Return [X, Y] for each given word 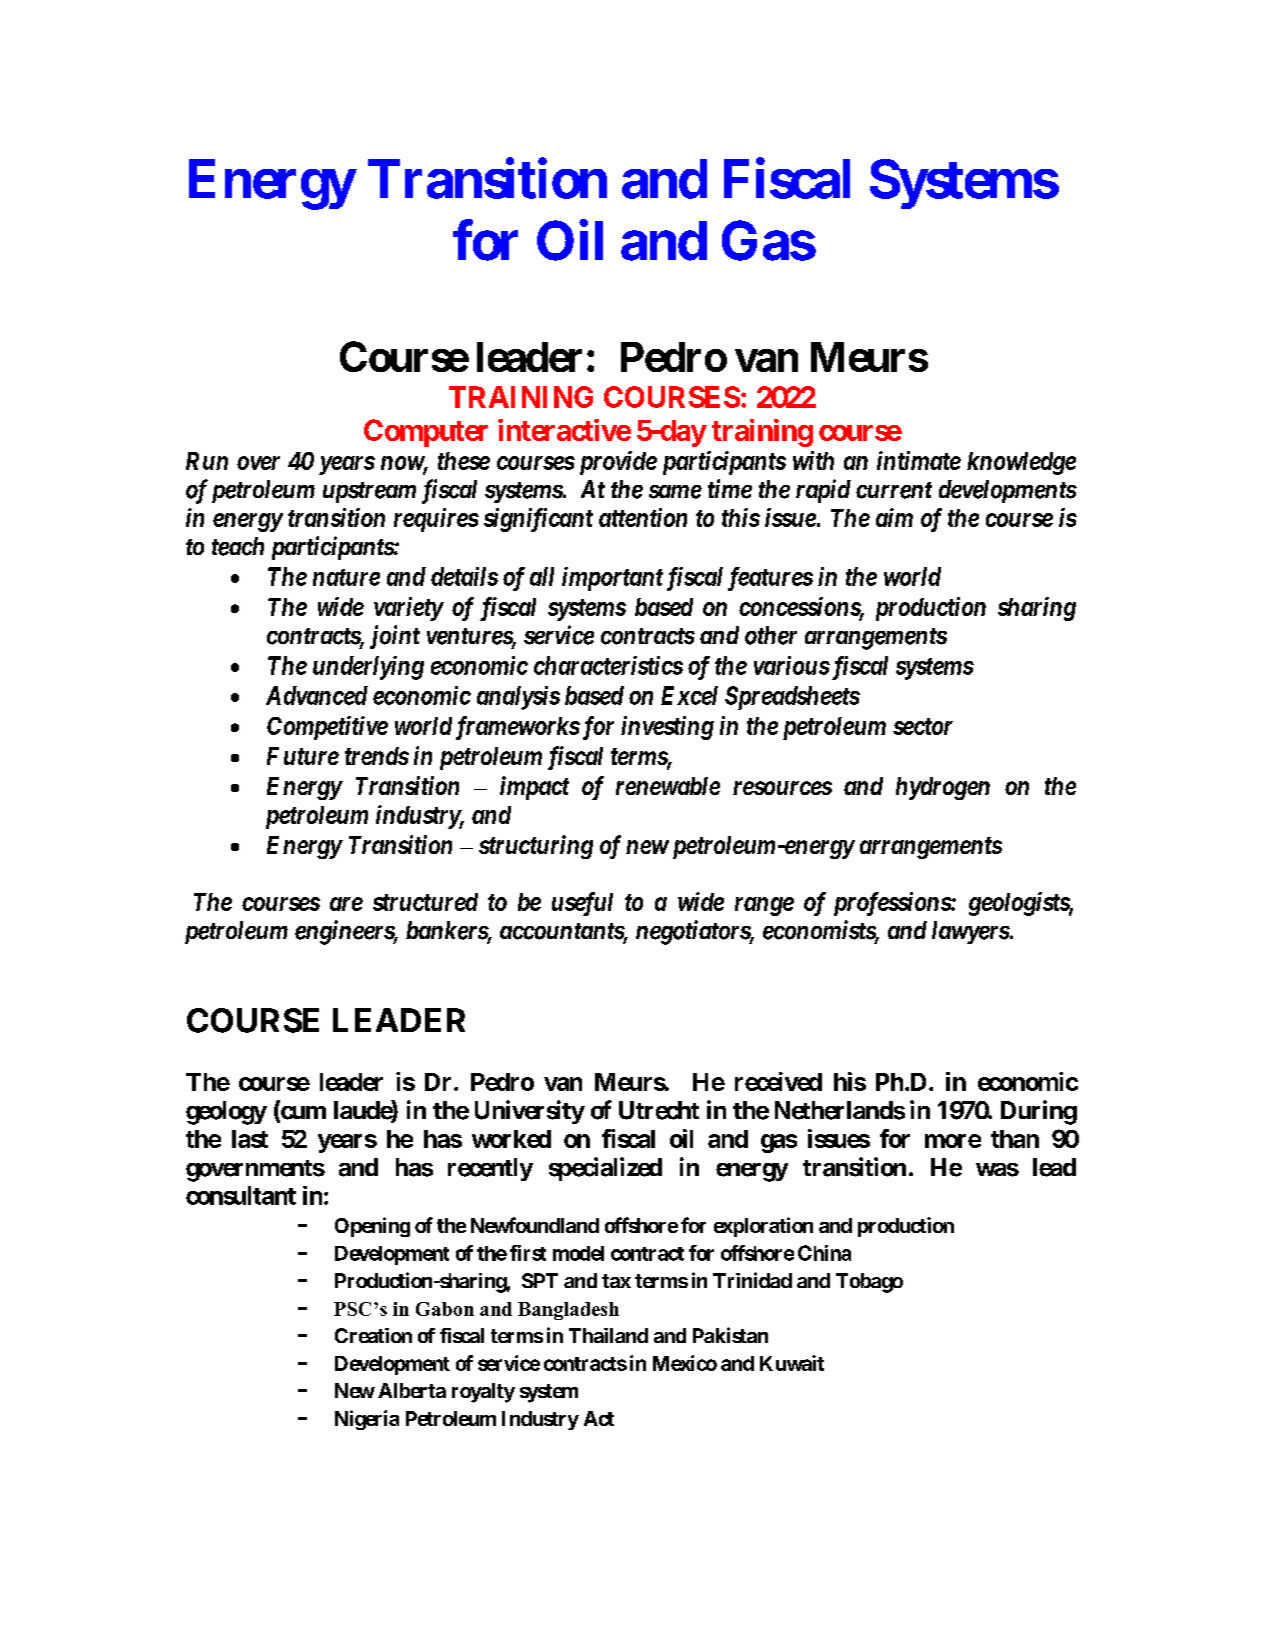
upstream [369, 492]
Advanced [317, 695]
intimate [919, 460]
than [1015, 1139]
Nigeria [367, 1420]
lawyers [971, 932]
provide [618, 463]
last [250, 1139]
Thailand [608, 1335]
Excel [689, 695]
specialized [605, 1169]
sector [923, 726]
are [346, 904]
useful [582, 904]
